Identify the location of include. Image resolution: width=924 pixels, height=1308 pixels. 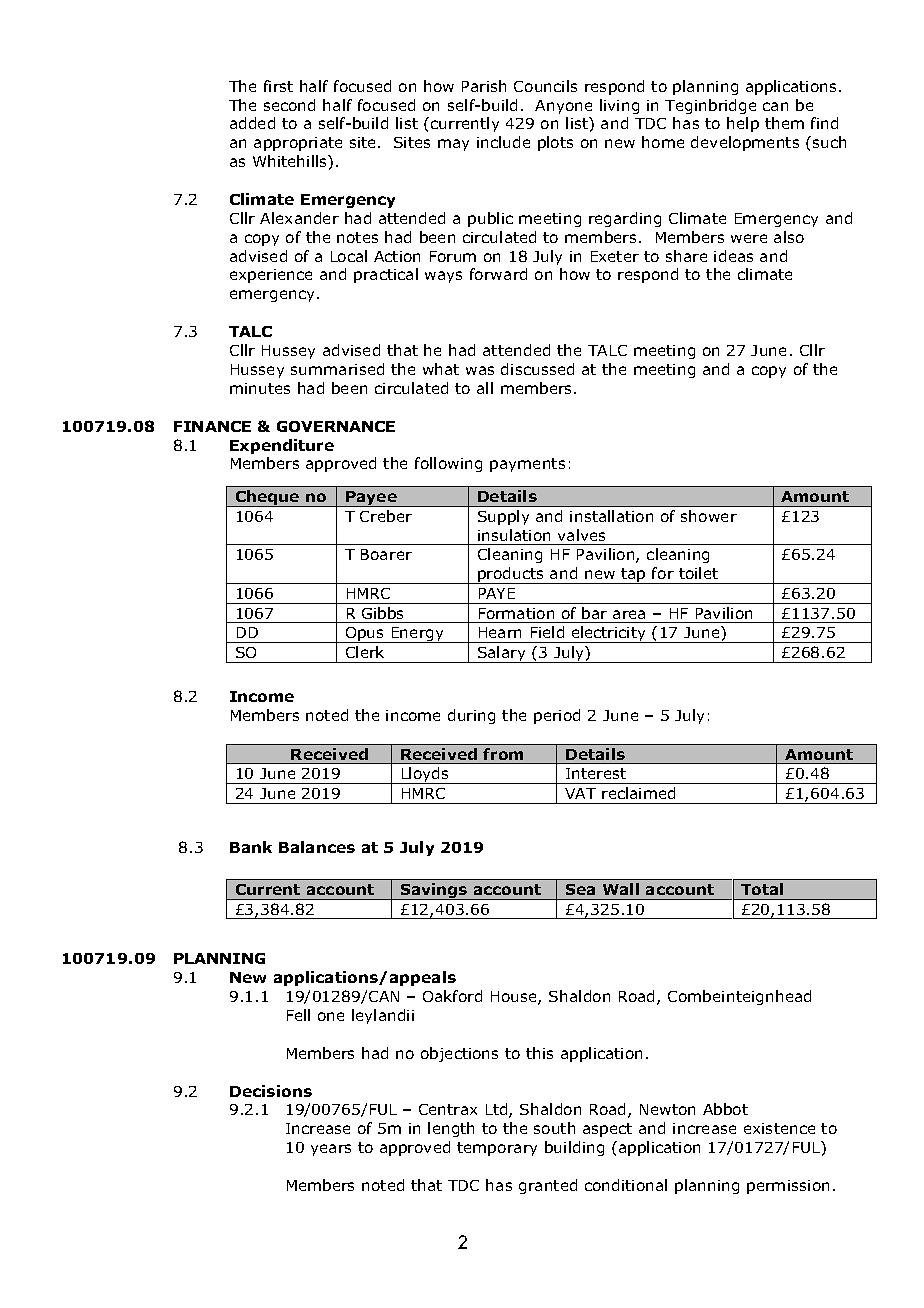
(503, 142).
